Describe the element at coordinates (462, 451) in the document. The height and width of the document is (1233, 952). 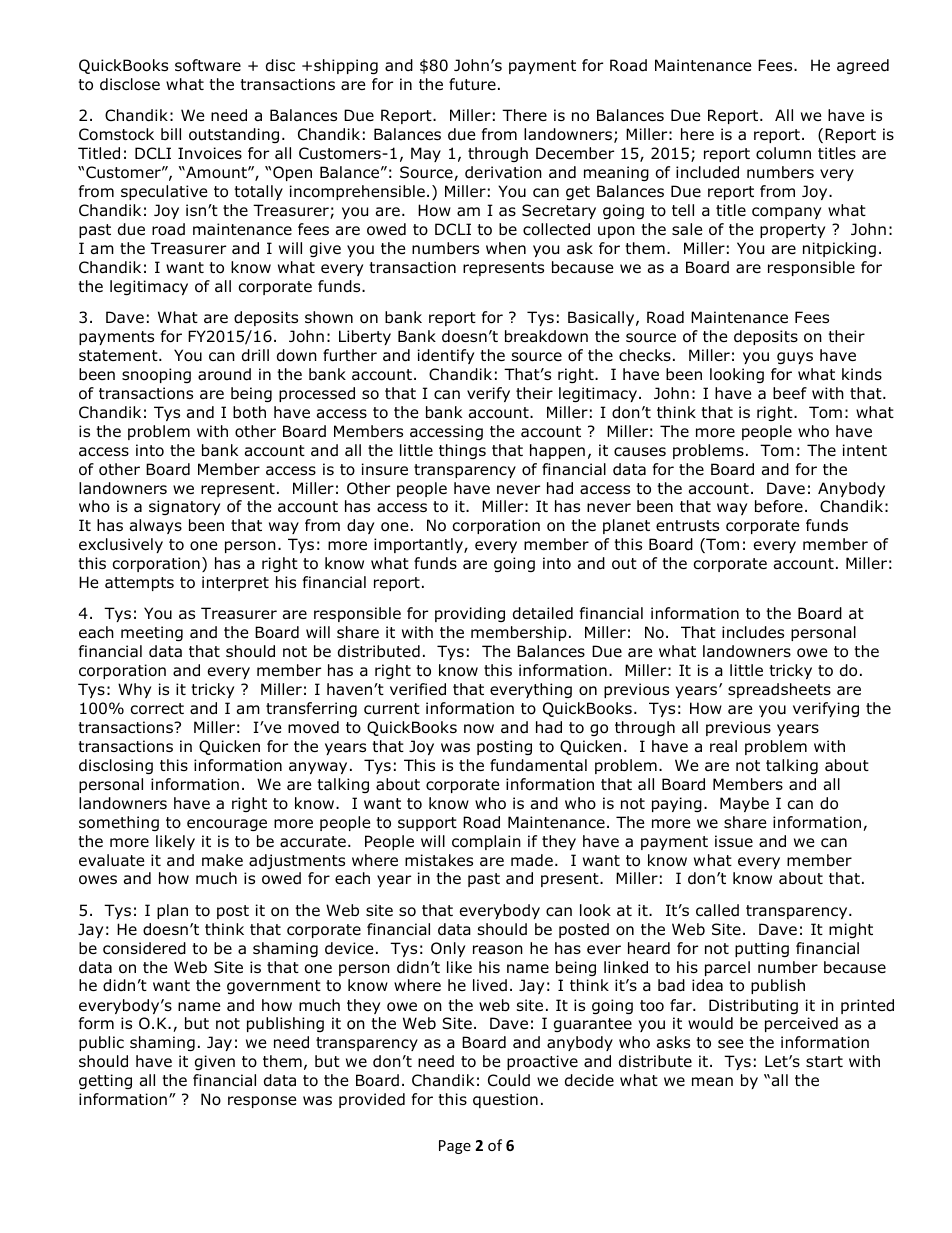
I see `things` at that location.
